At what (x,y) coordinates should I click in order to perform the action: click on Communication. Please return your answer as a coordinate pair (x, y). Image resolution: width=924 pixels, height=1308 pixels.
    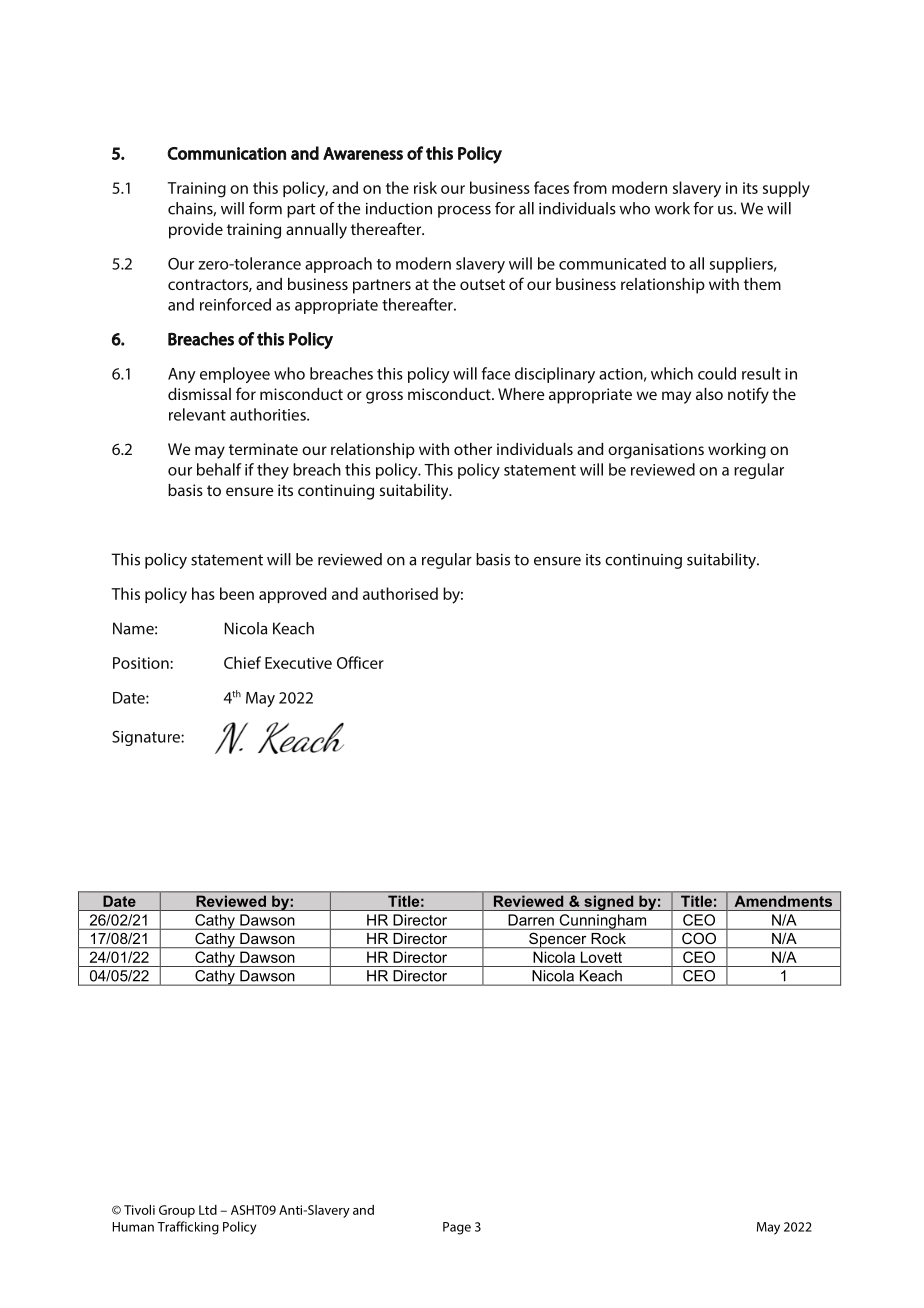
    Looking at the image, I should click on (226, 153).
